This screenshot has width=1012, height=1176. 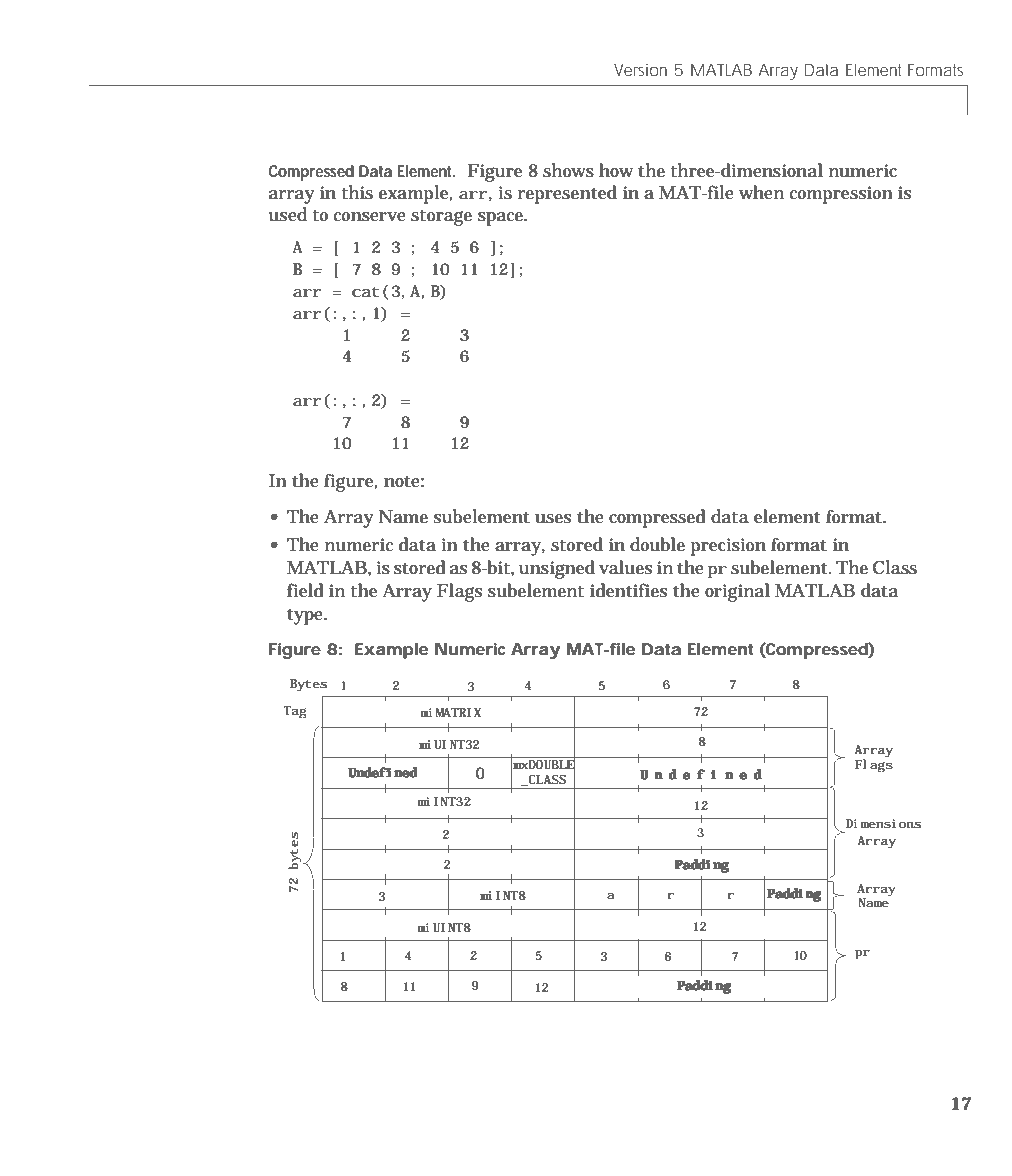 I want to click on precision, so click(x=728, y=547).
